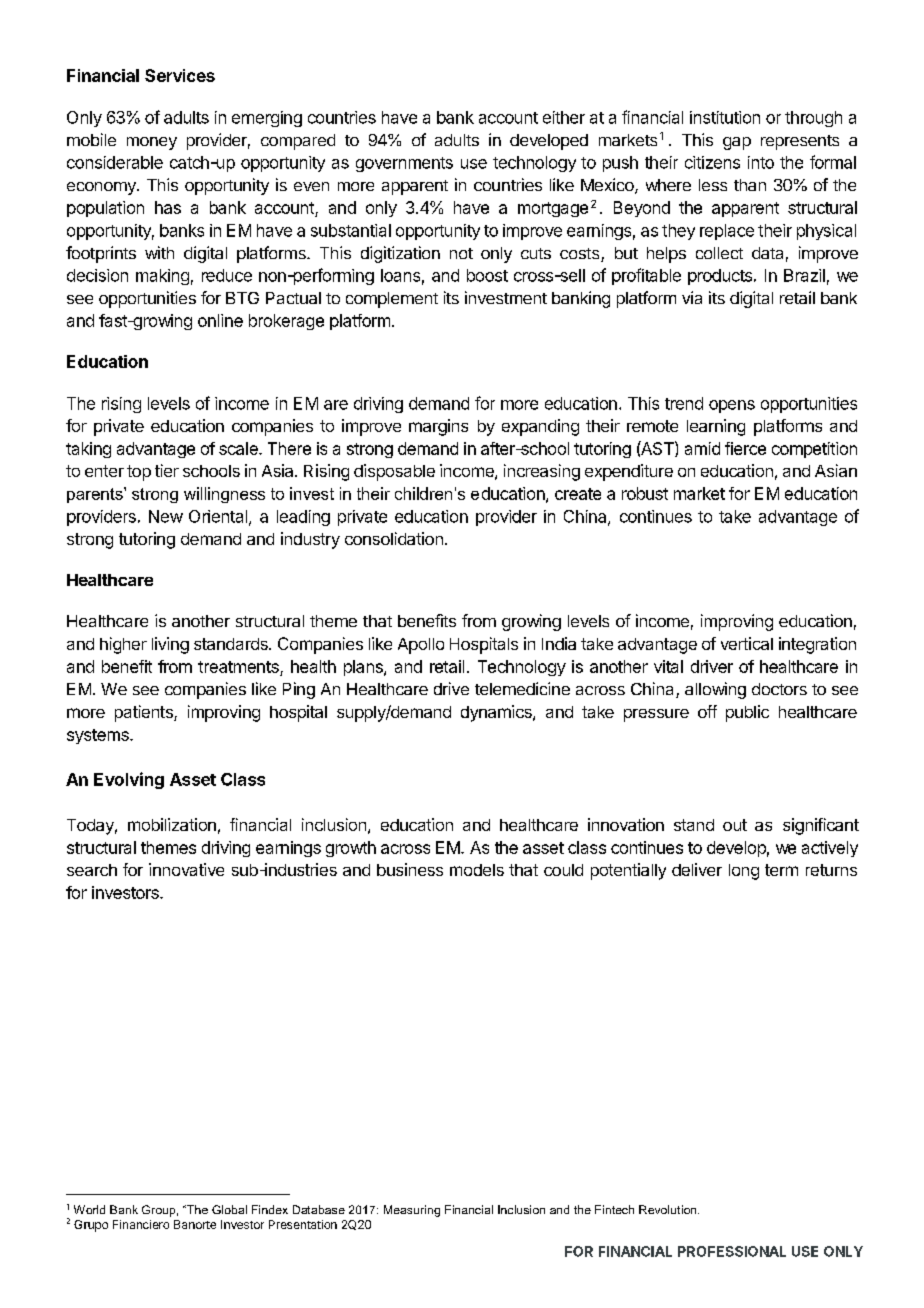 This screenshot has width=924, height=1308. Describe the element at coordinates (170, 645) in the screenshot. I see `living` at that location.
